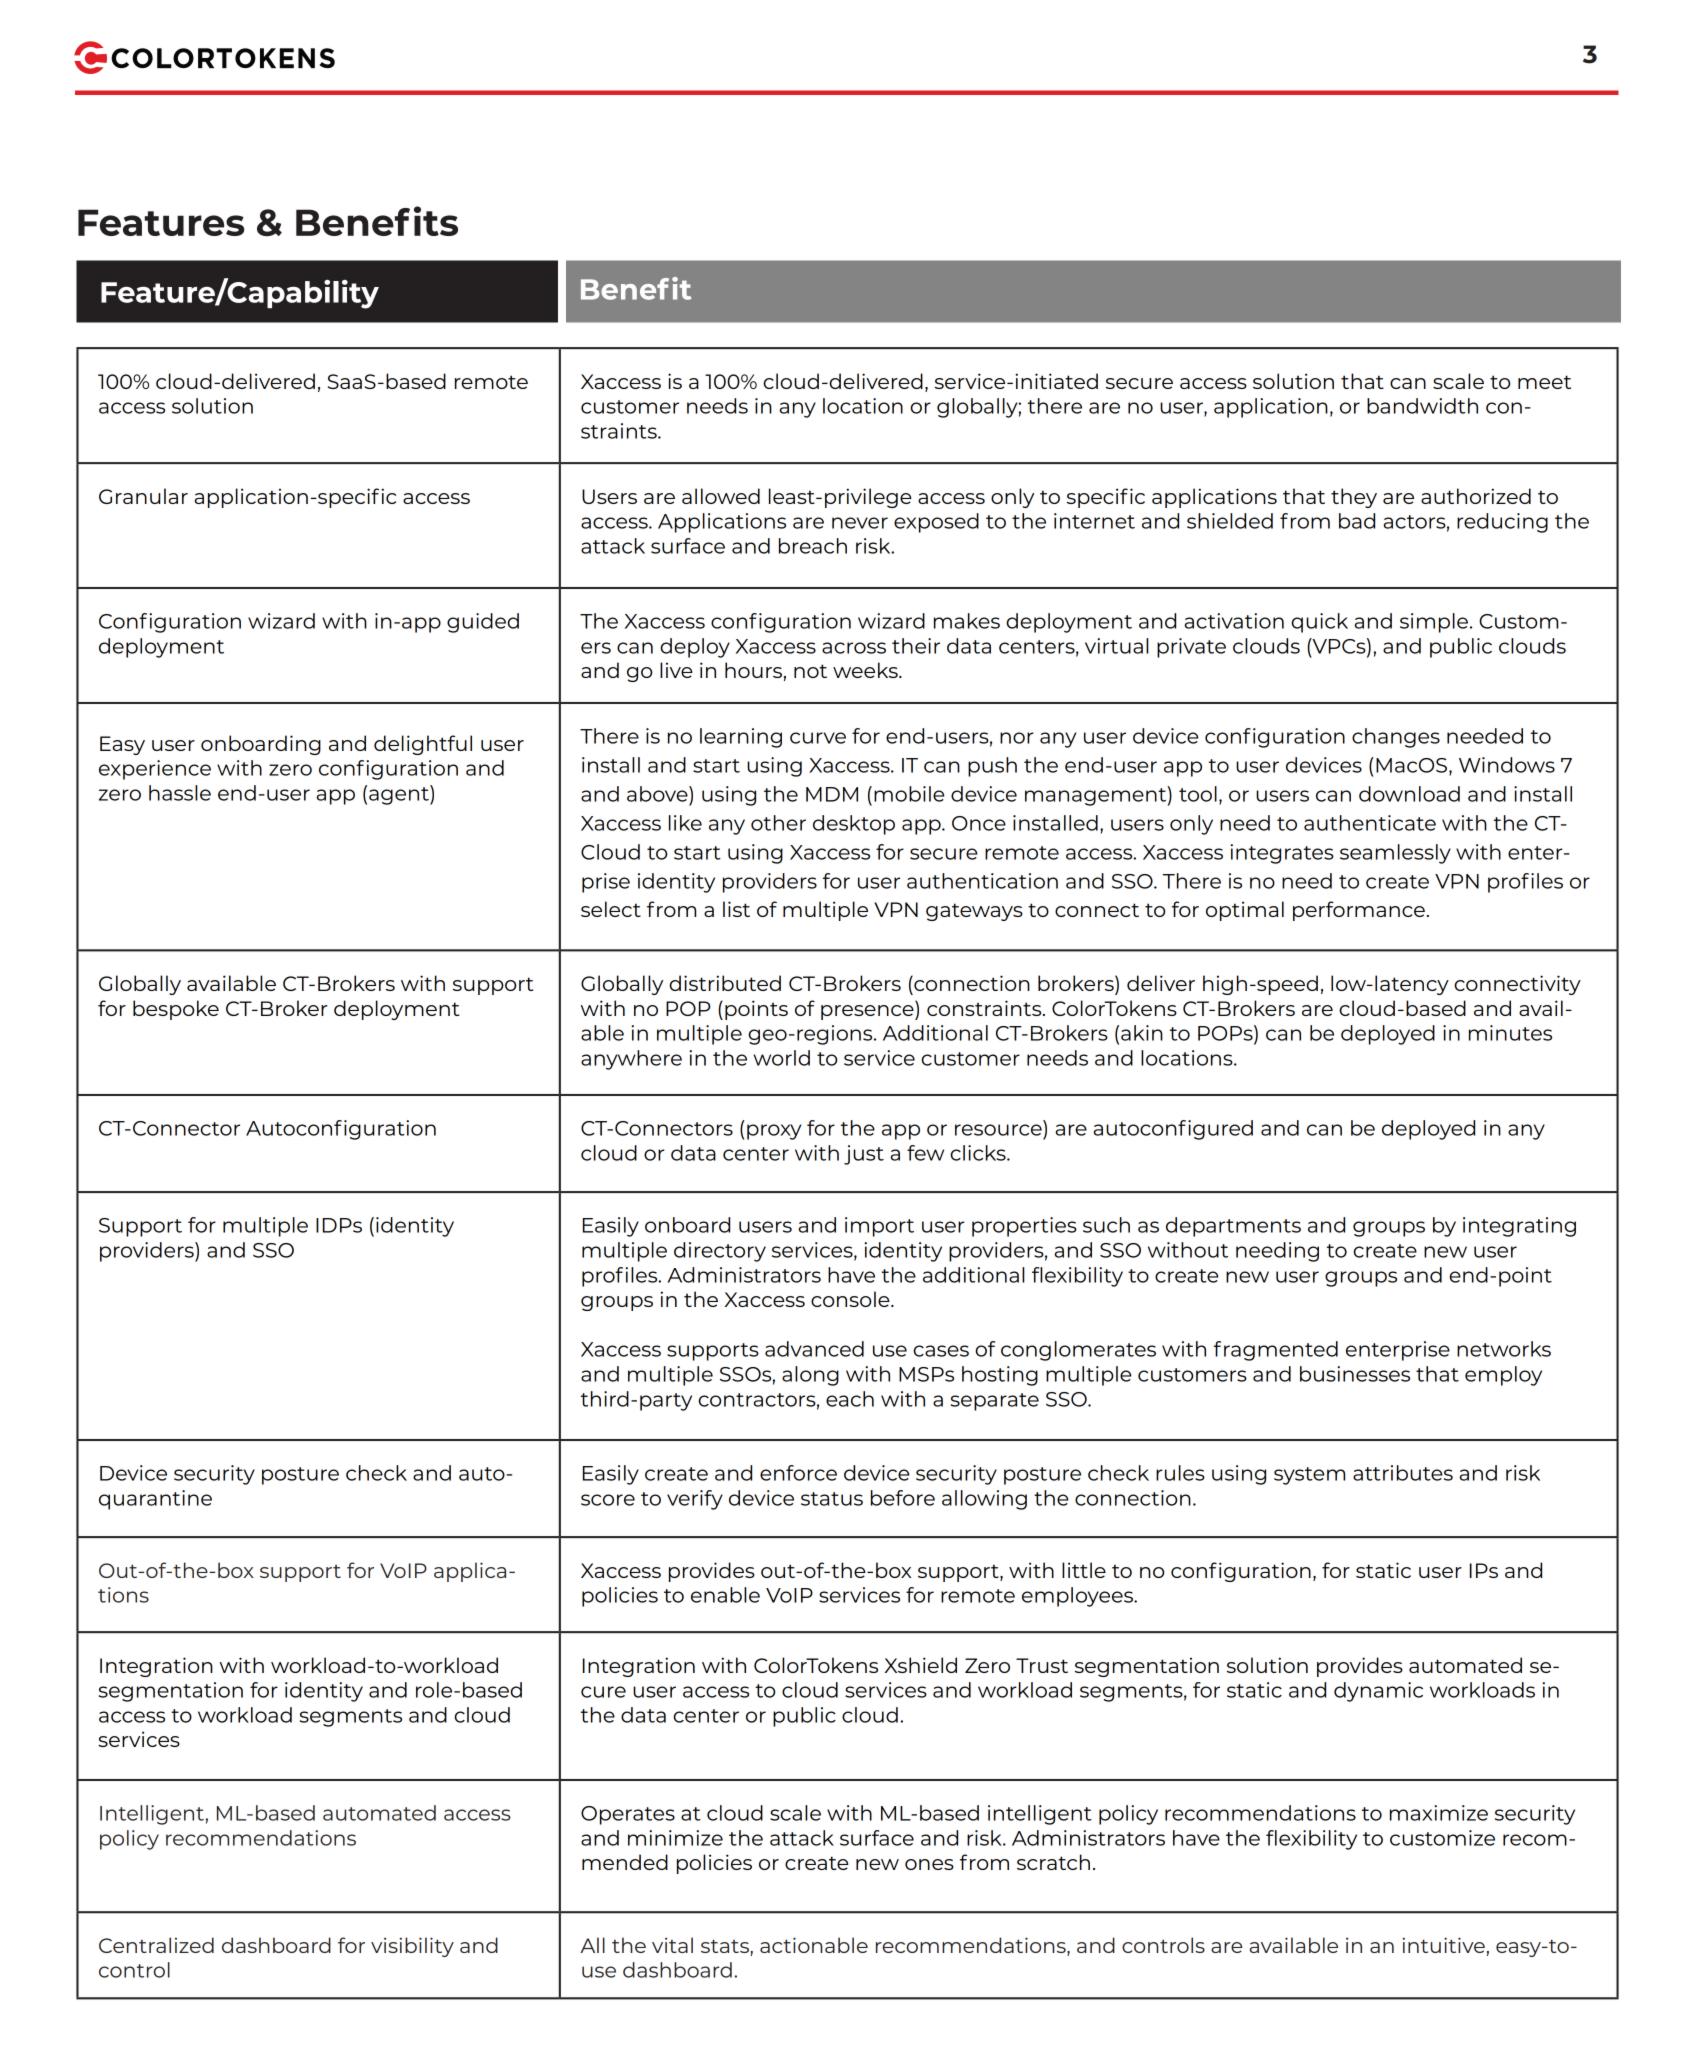 The height and width of the screenshot is (2066, 1694). What do you see at coordinates (412, 1947) in the screenshot?
I see `visibility` at bounding box center [412, 1947].
